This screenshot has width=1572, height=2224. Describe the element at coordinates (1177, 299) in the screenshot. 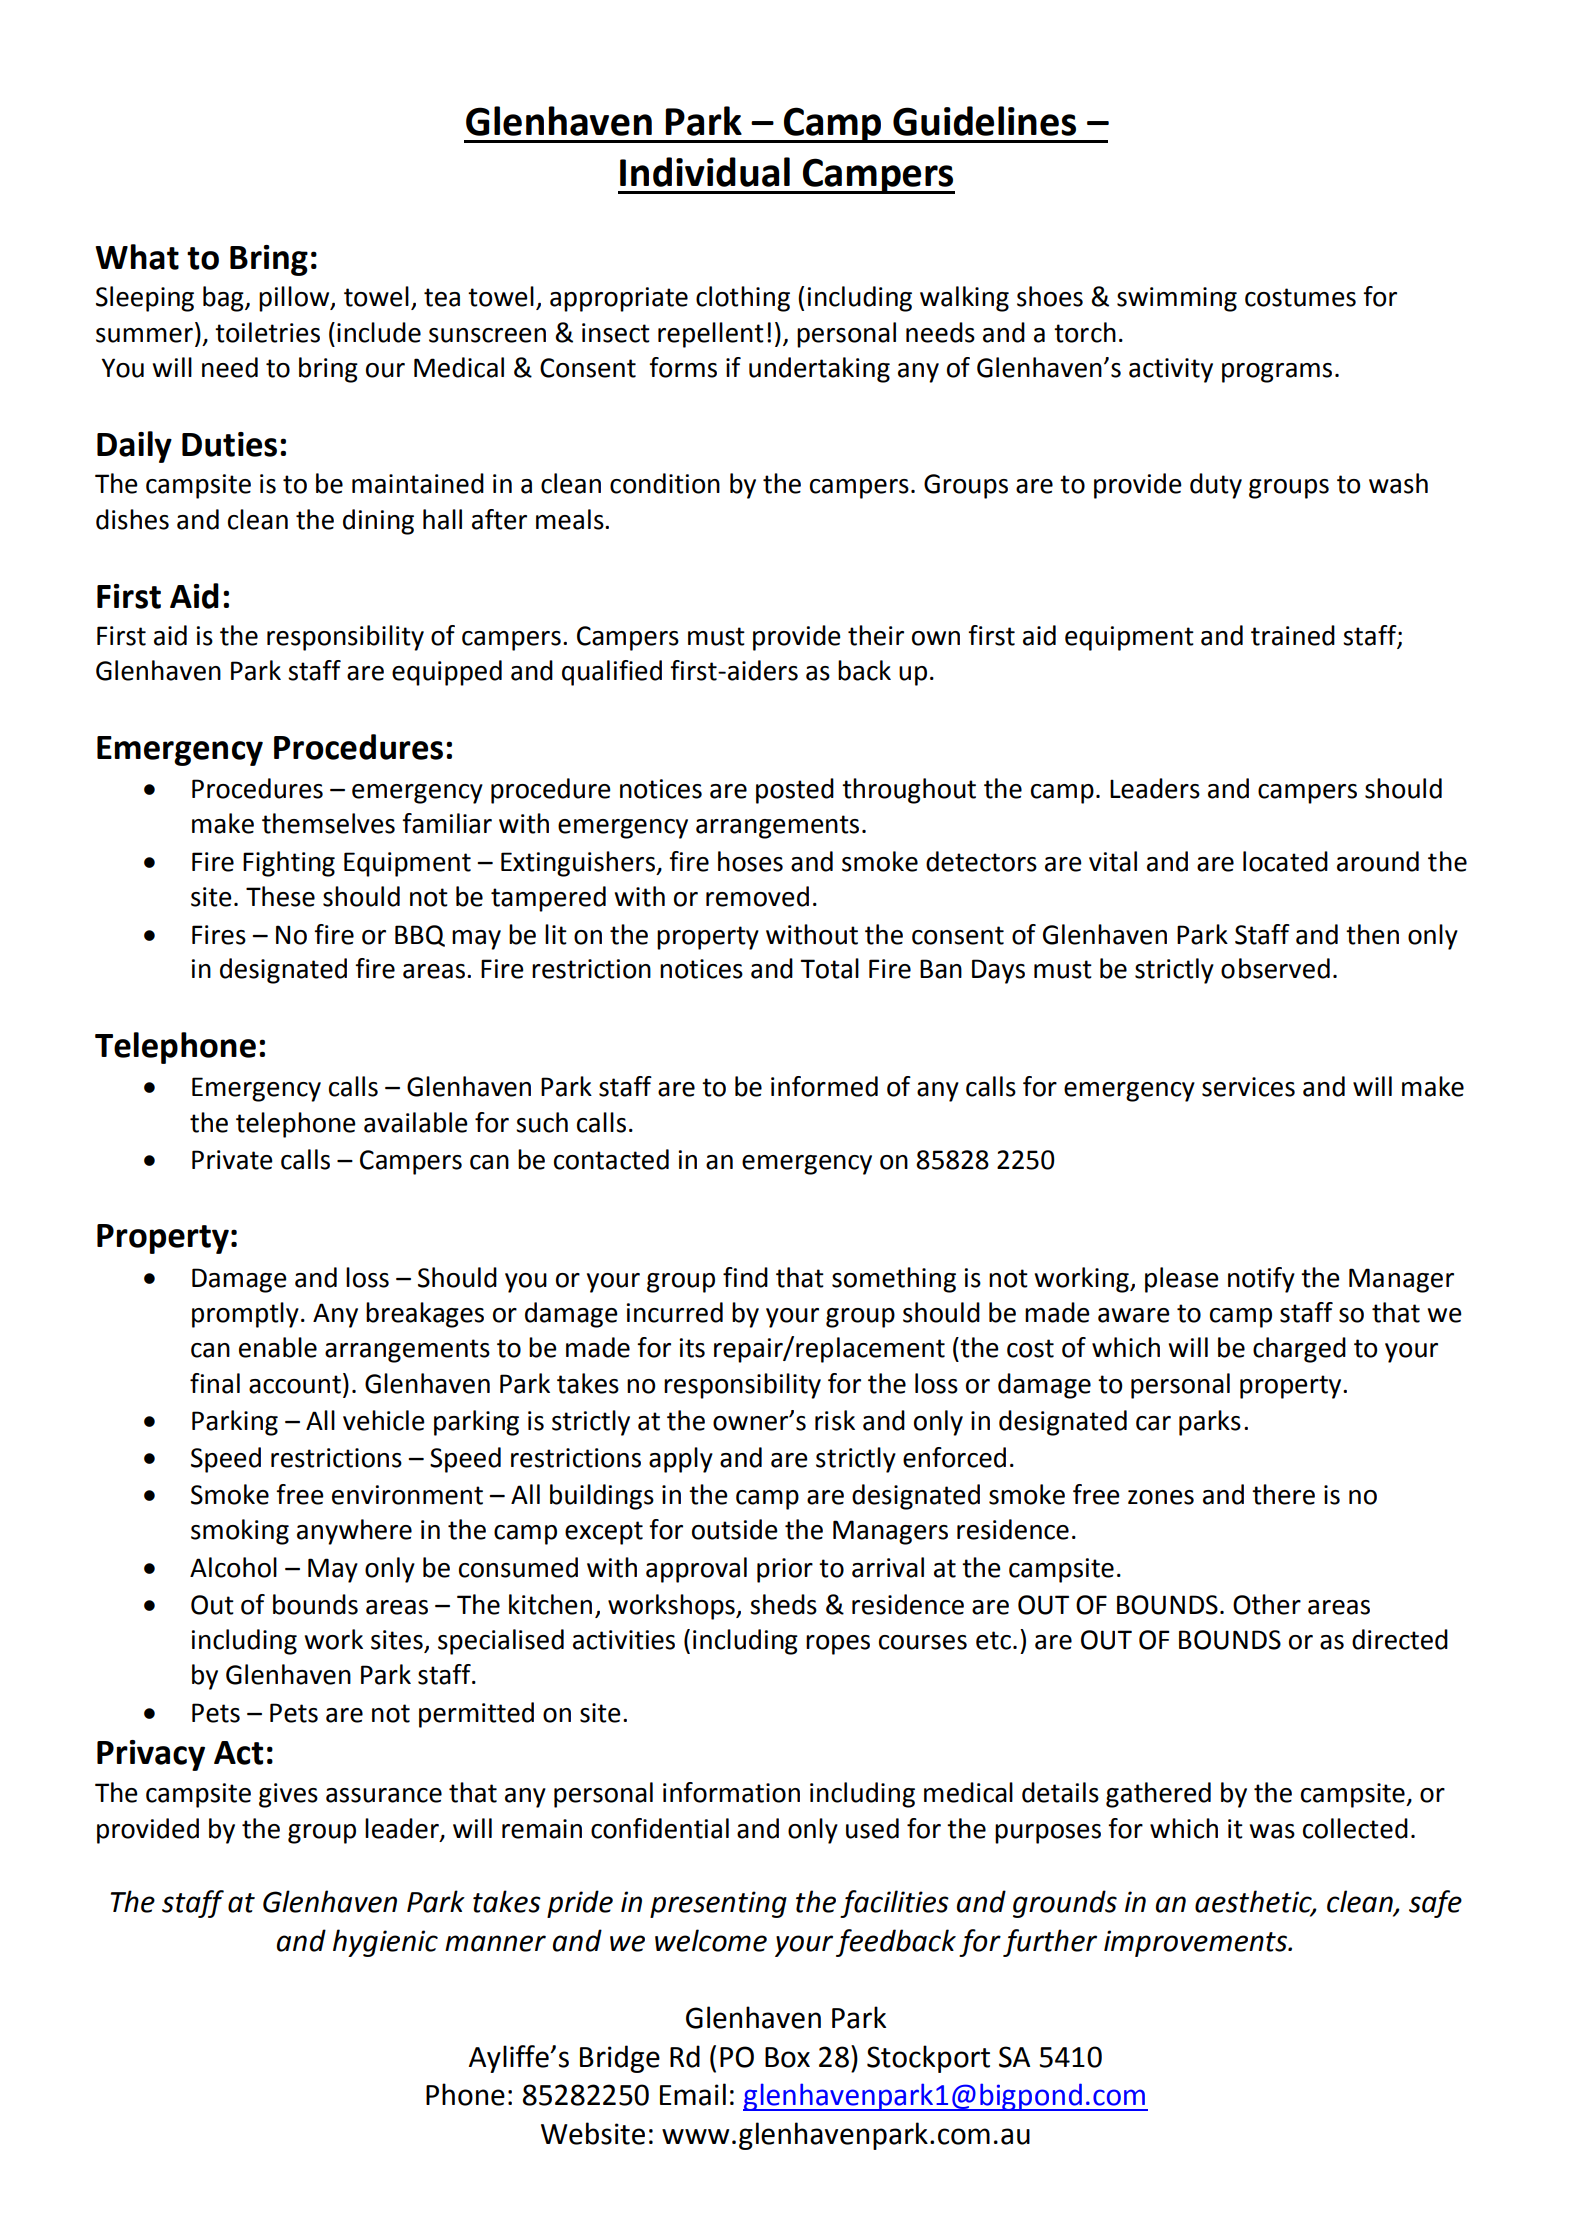

I see `swimming` at that location.
